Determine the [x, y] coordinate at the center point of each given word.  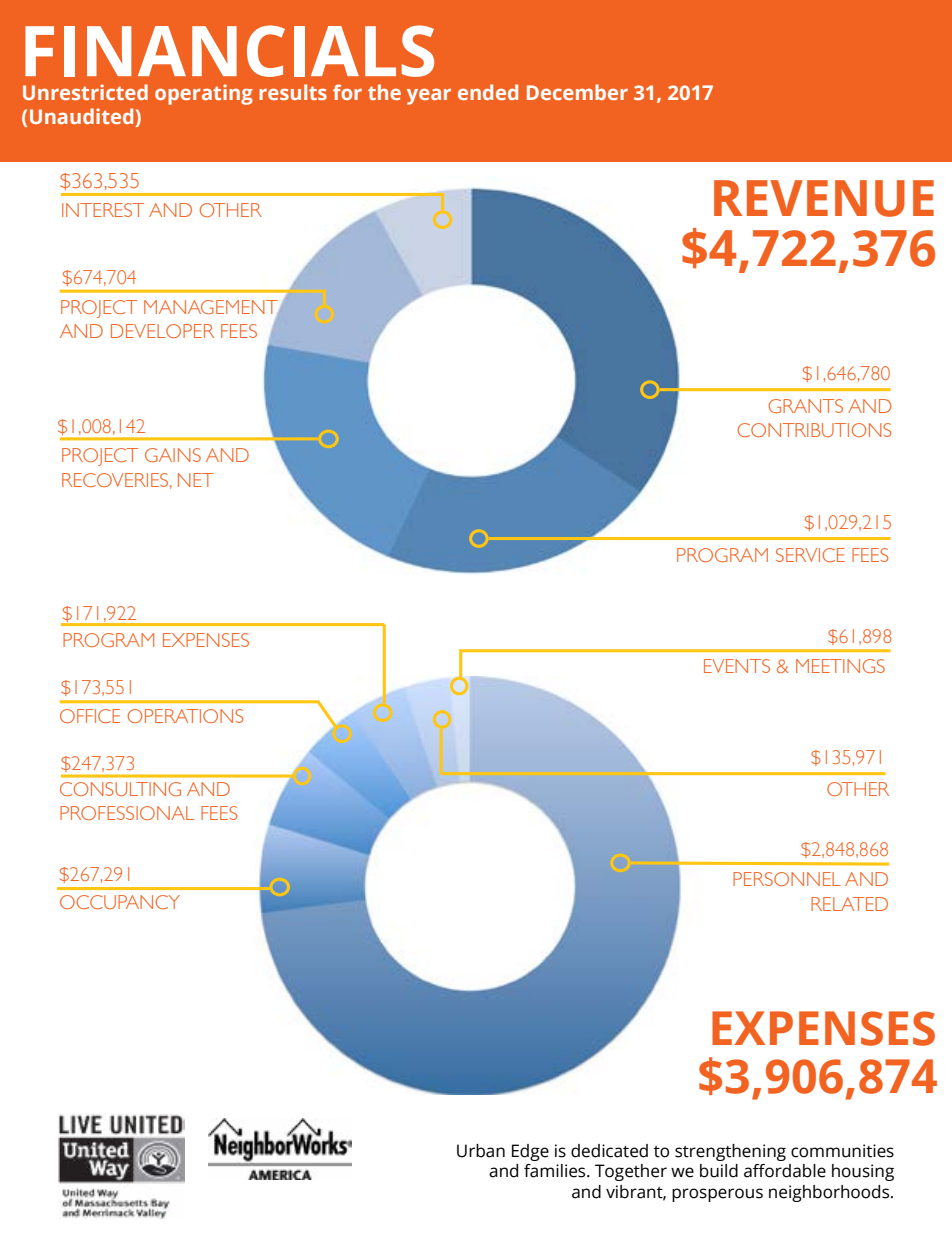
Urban [481, 1151]
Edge [530, 1152]
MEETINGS [840, 666]
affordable [785, 1171]
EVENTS [737, 666]
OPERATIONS [185, 716]
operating [204, 94]
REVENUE [824, 198]
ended [488, 92]
